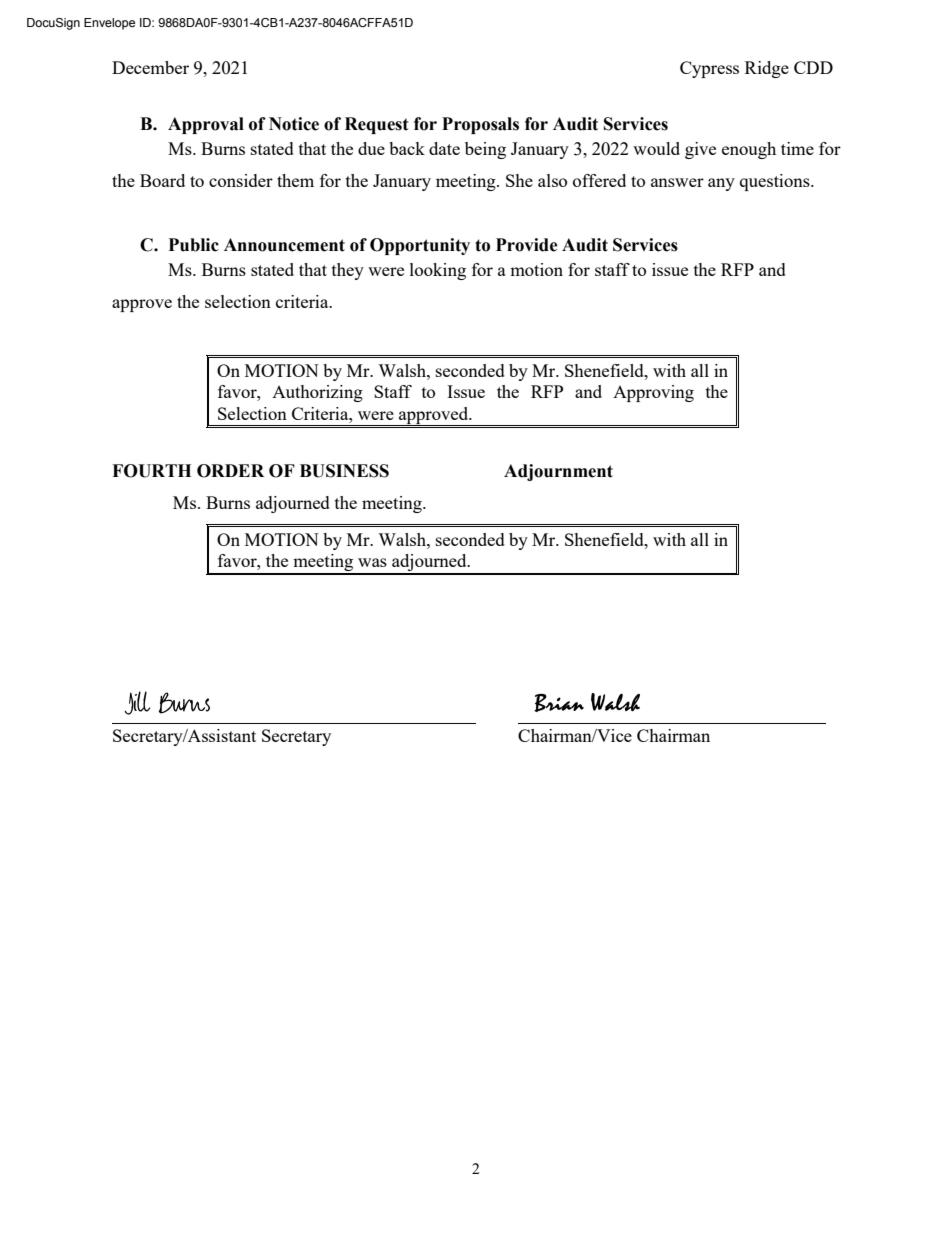 The width and height of the page is (952, 1233). Describe the element at coordinates (709, 69) in the page. I see `Cypress` at that location.
